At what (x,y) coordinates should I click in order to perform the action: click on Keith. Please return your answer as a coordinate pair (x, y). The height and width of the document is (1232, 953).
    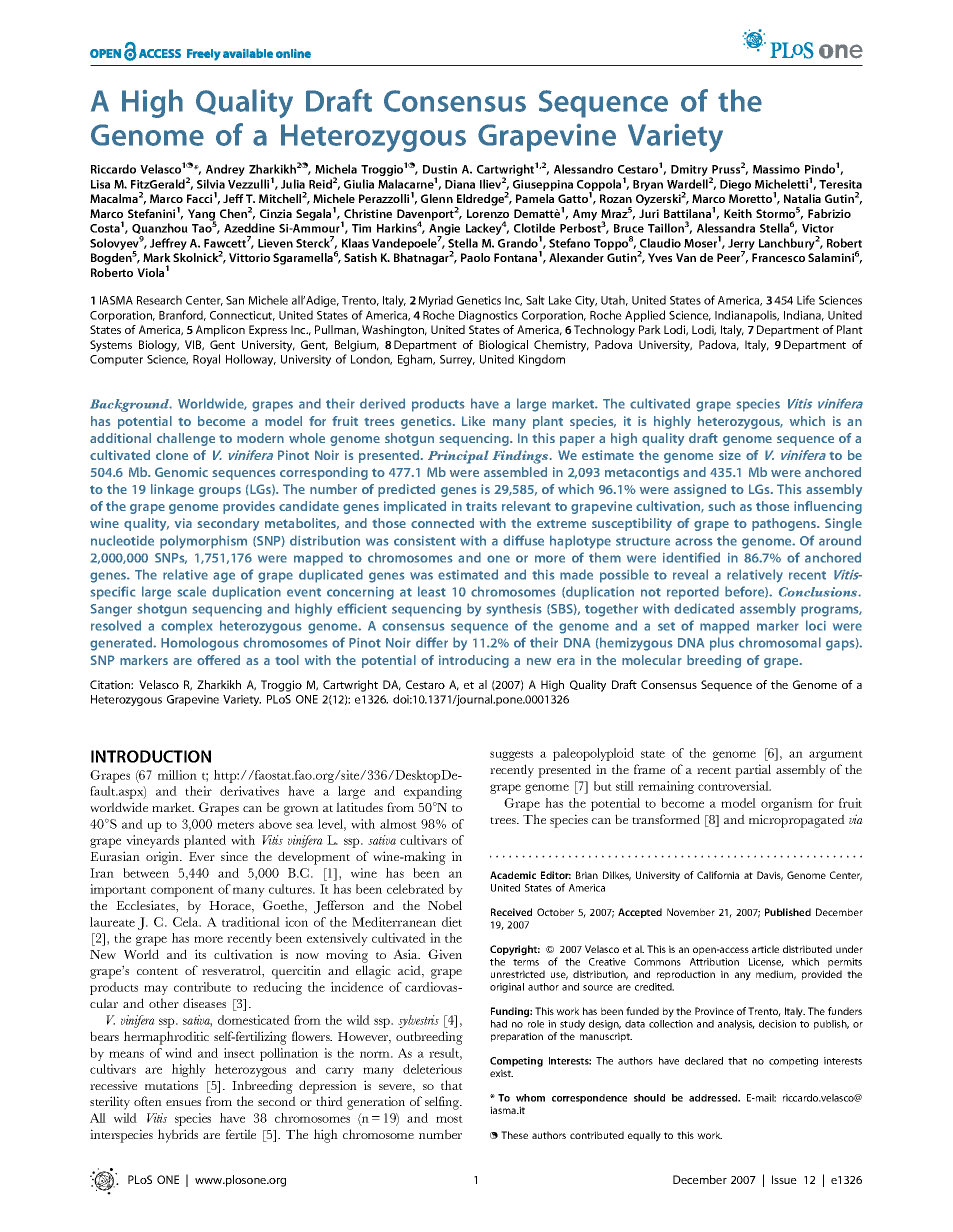
    Looking at the image, I should click on (738, 213).
